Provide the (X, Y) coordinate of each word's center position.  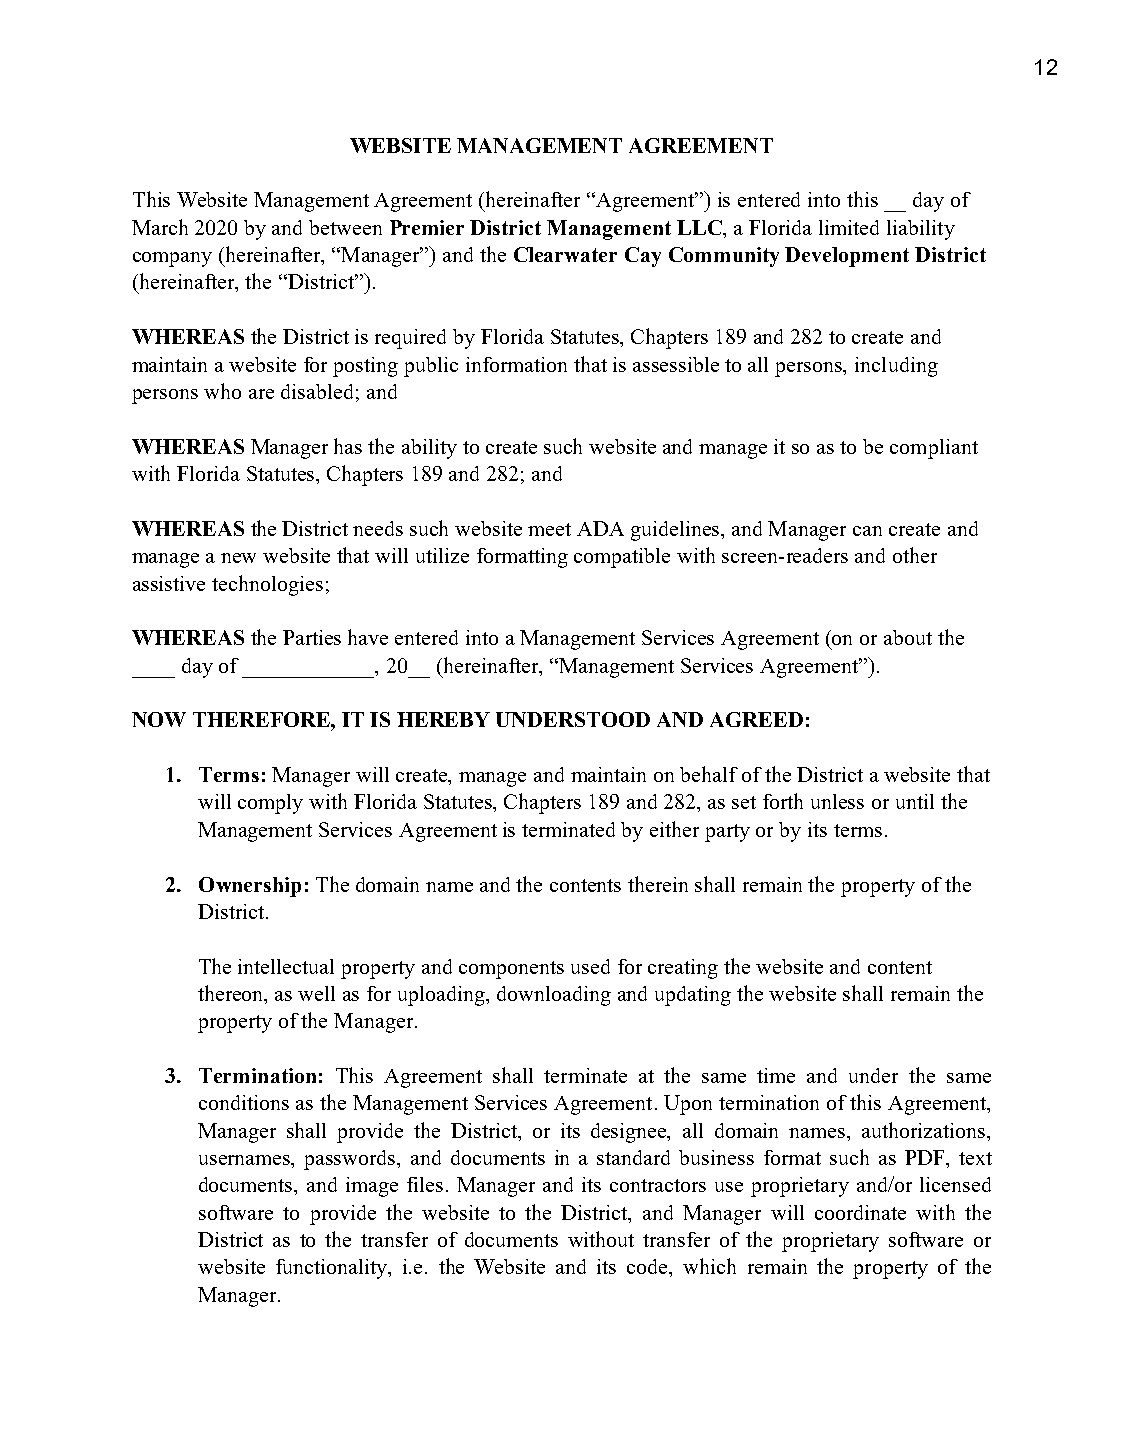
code (649, 1268)
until (915, 801)
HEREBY (443, 719)
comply (270, 804)
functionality (333, 1269)
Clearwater (565, 254)
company (172, 259)
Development (847, 257)
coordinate (860, 1212)
